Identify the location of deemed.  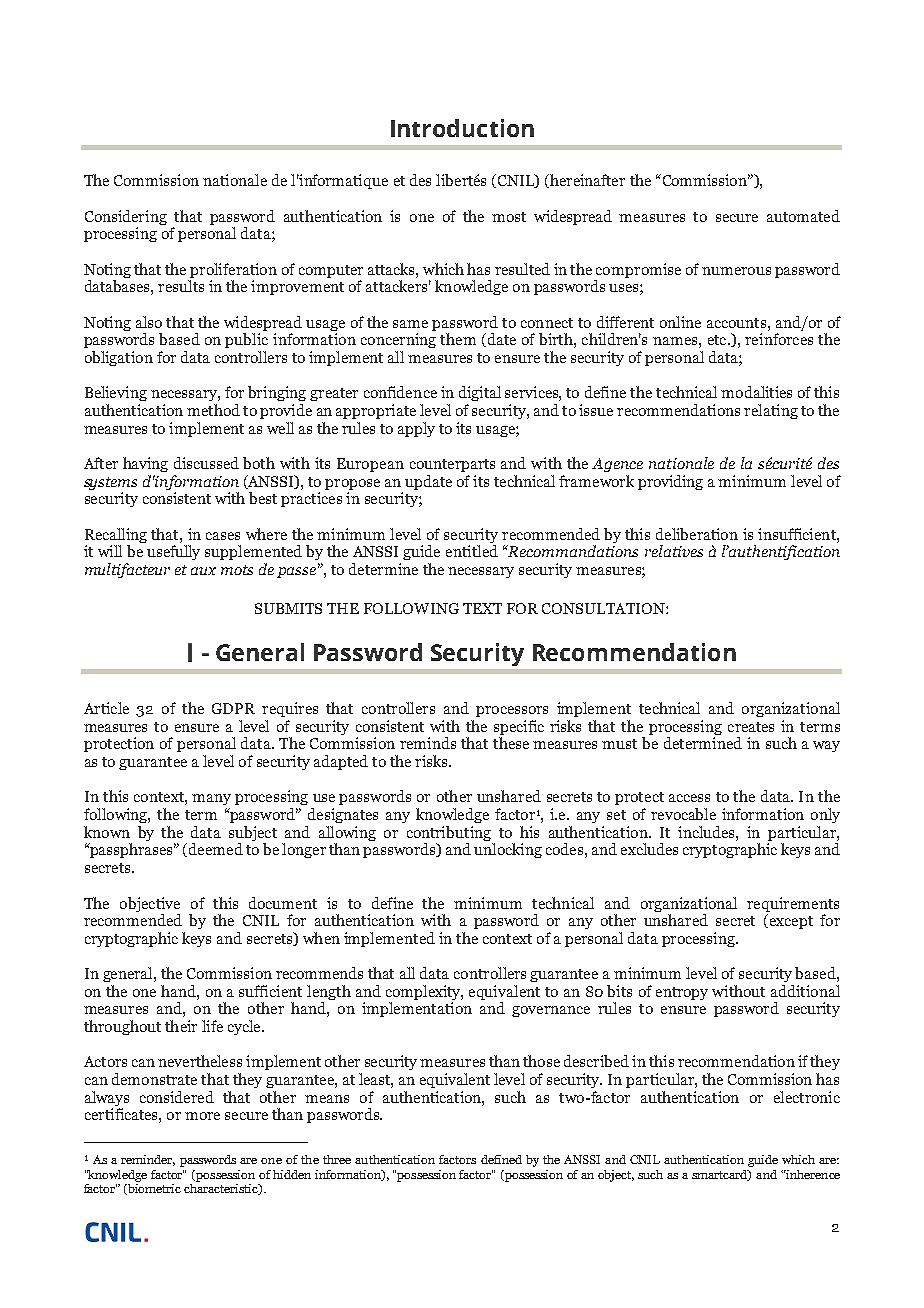
(216, 849).
